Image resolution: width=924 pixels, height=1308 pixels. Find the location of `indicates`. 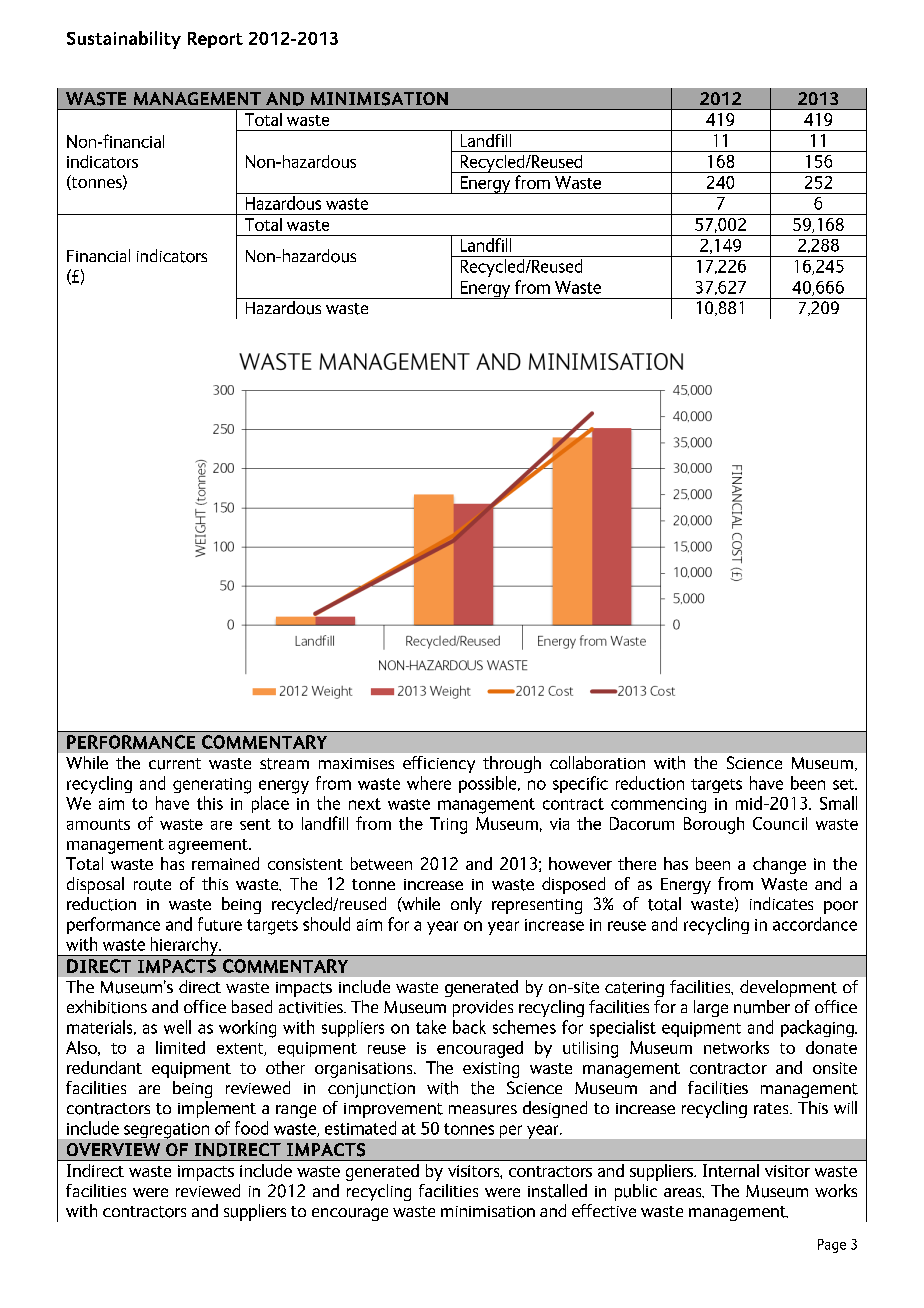

indicates is located at coordinates (781, 903).
